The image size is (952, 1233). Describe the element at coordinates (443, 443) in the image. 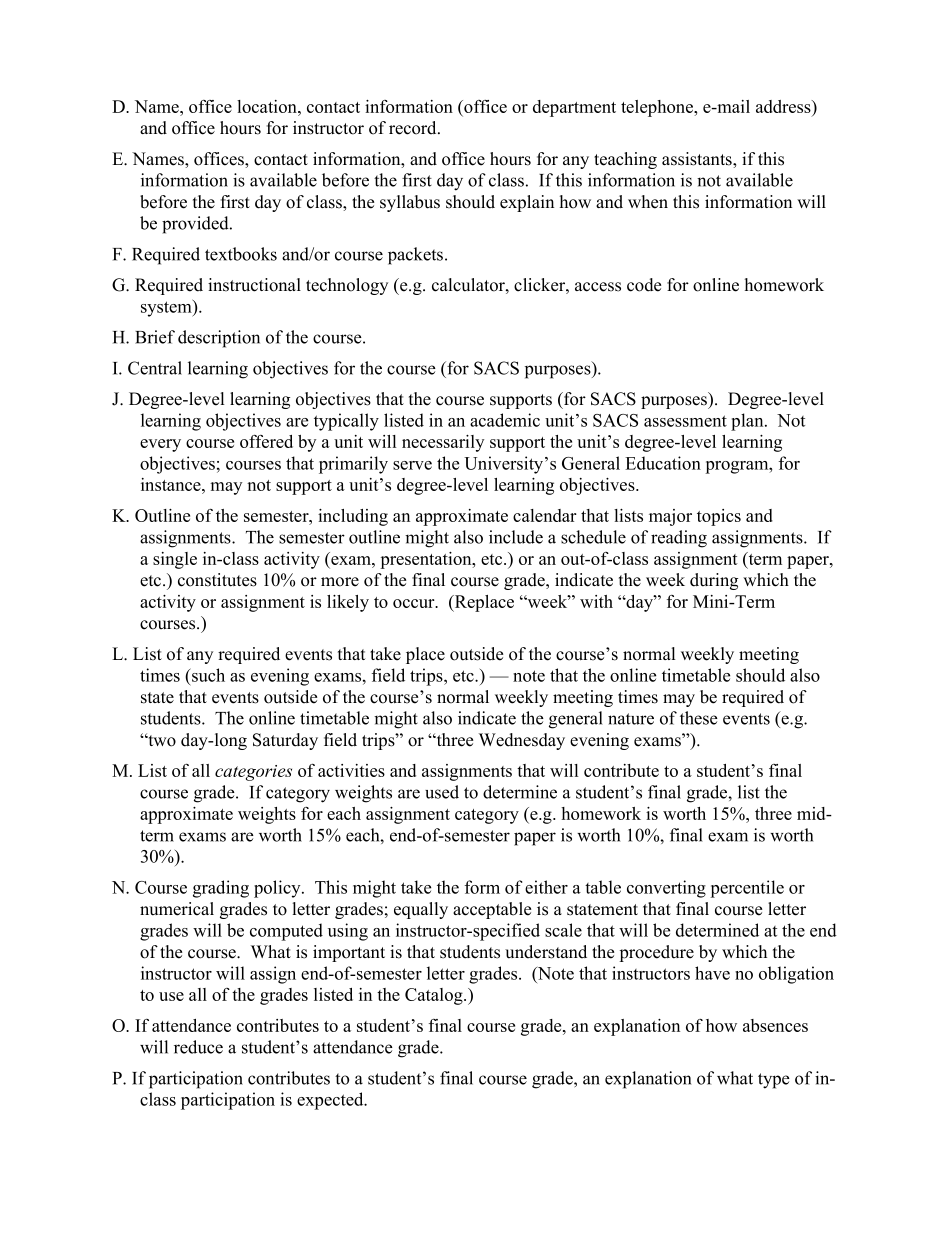

I see `necessarily` at that location.
